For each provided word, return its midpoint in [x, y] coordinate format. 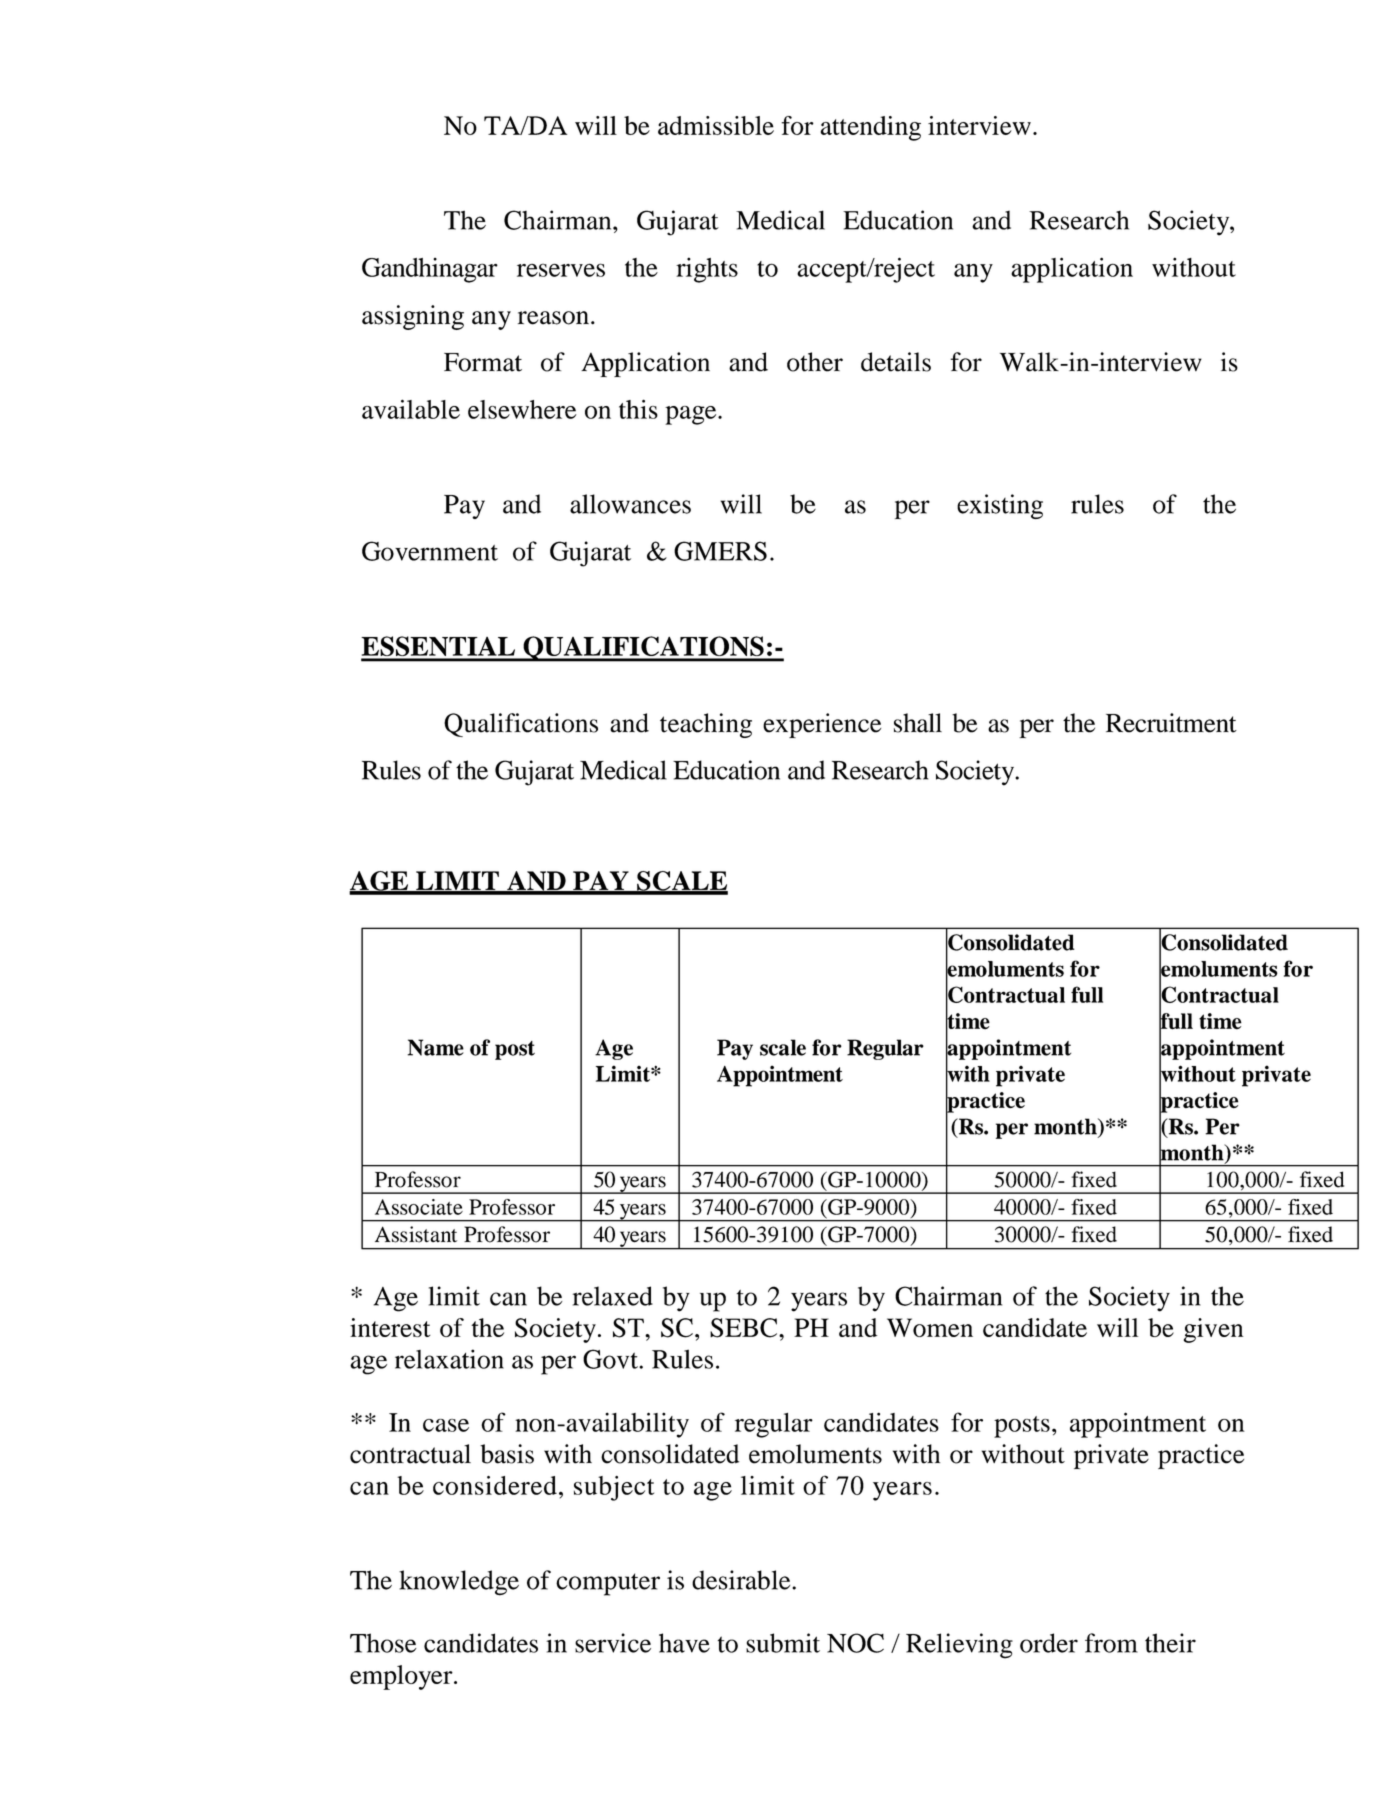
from [1111, 1643]
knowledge [459, 1583]
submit [783, 1643]
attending [871, 128]
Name [435, 1047]
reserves [561, 270]
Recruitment [1171, 723]
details [896, 362]
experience [822, 725]
